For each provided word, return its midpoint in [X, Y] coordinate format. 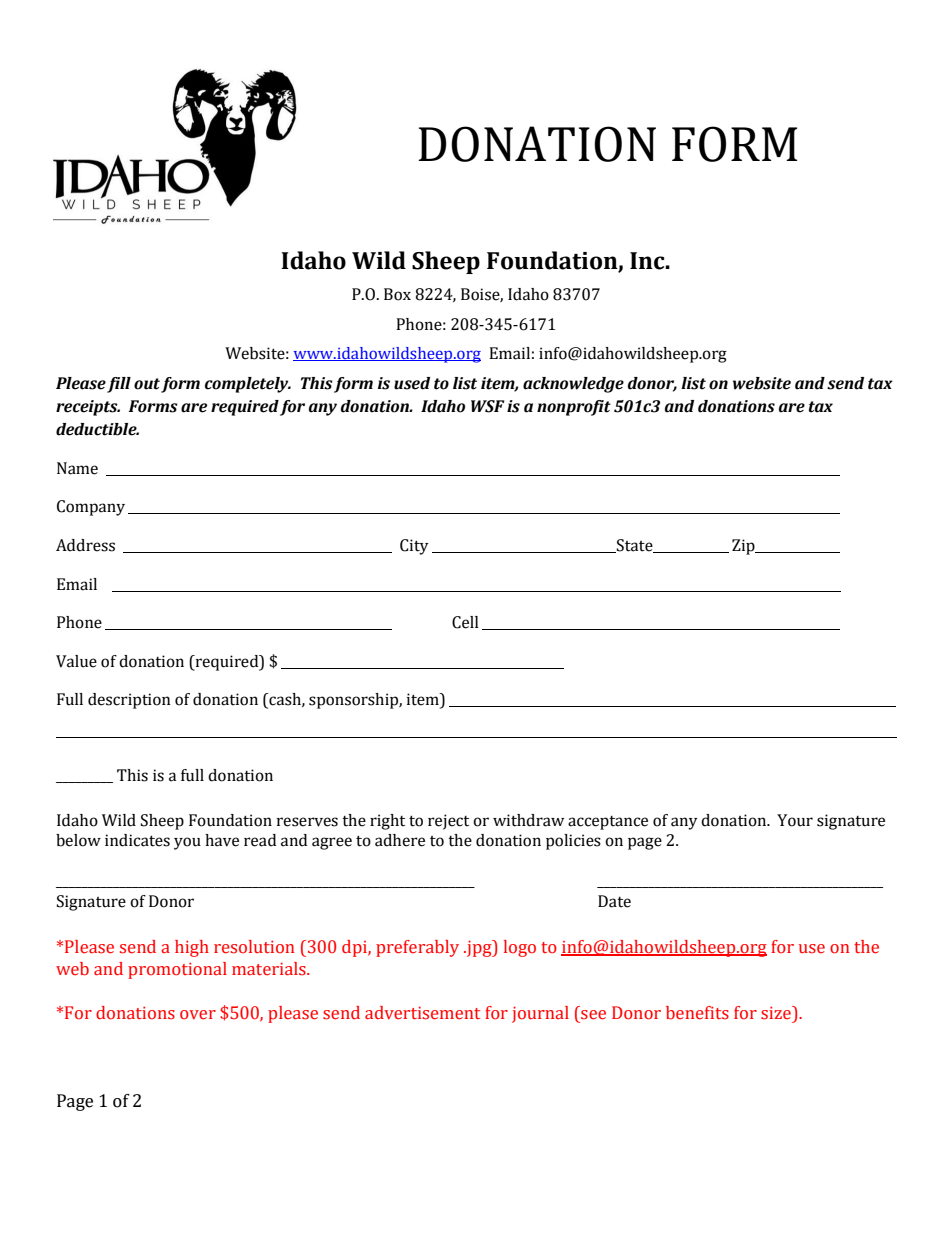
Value [76, 661]
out [147, 384]
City [414, 547]
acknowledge [573, 385]
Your [795, 820]
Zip [744, 547]
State [635, 546]
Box [397, 294]
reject [448, 822]
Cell [465, 622]
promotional [177, 970]
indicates [137, 840]
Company [91, 508]
